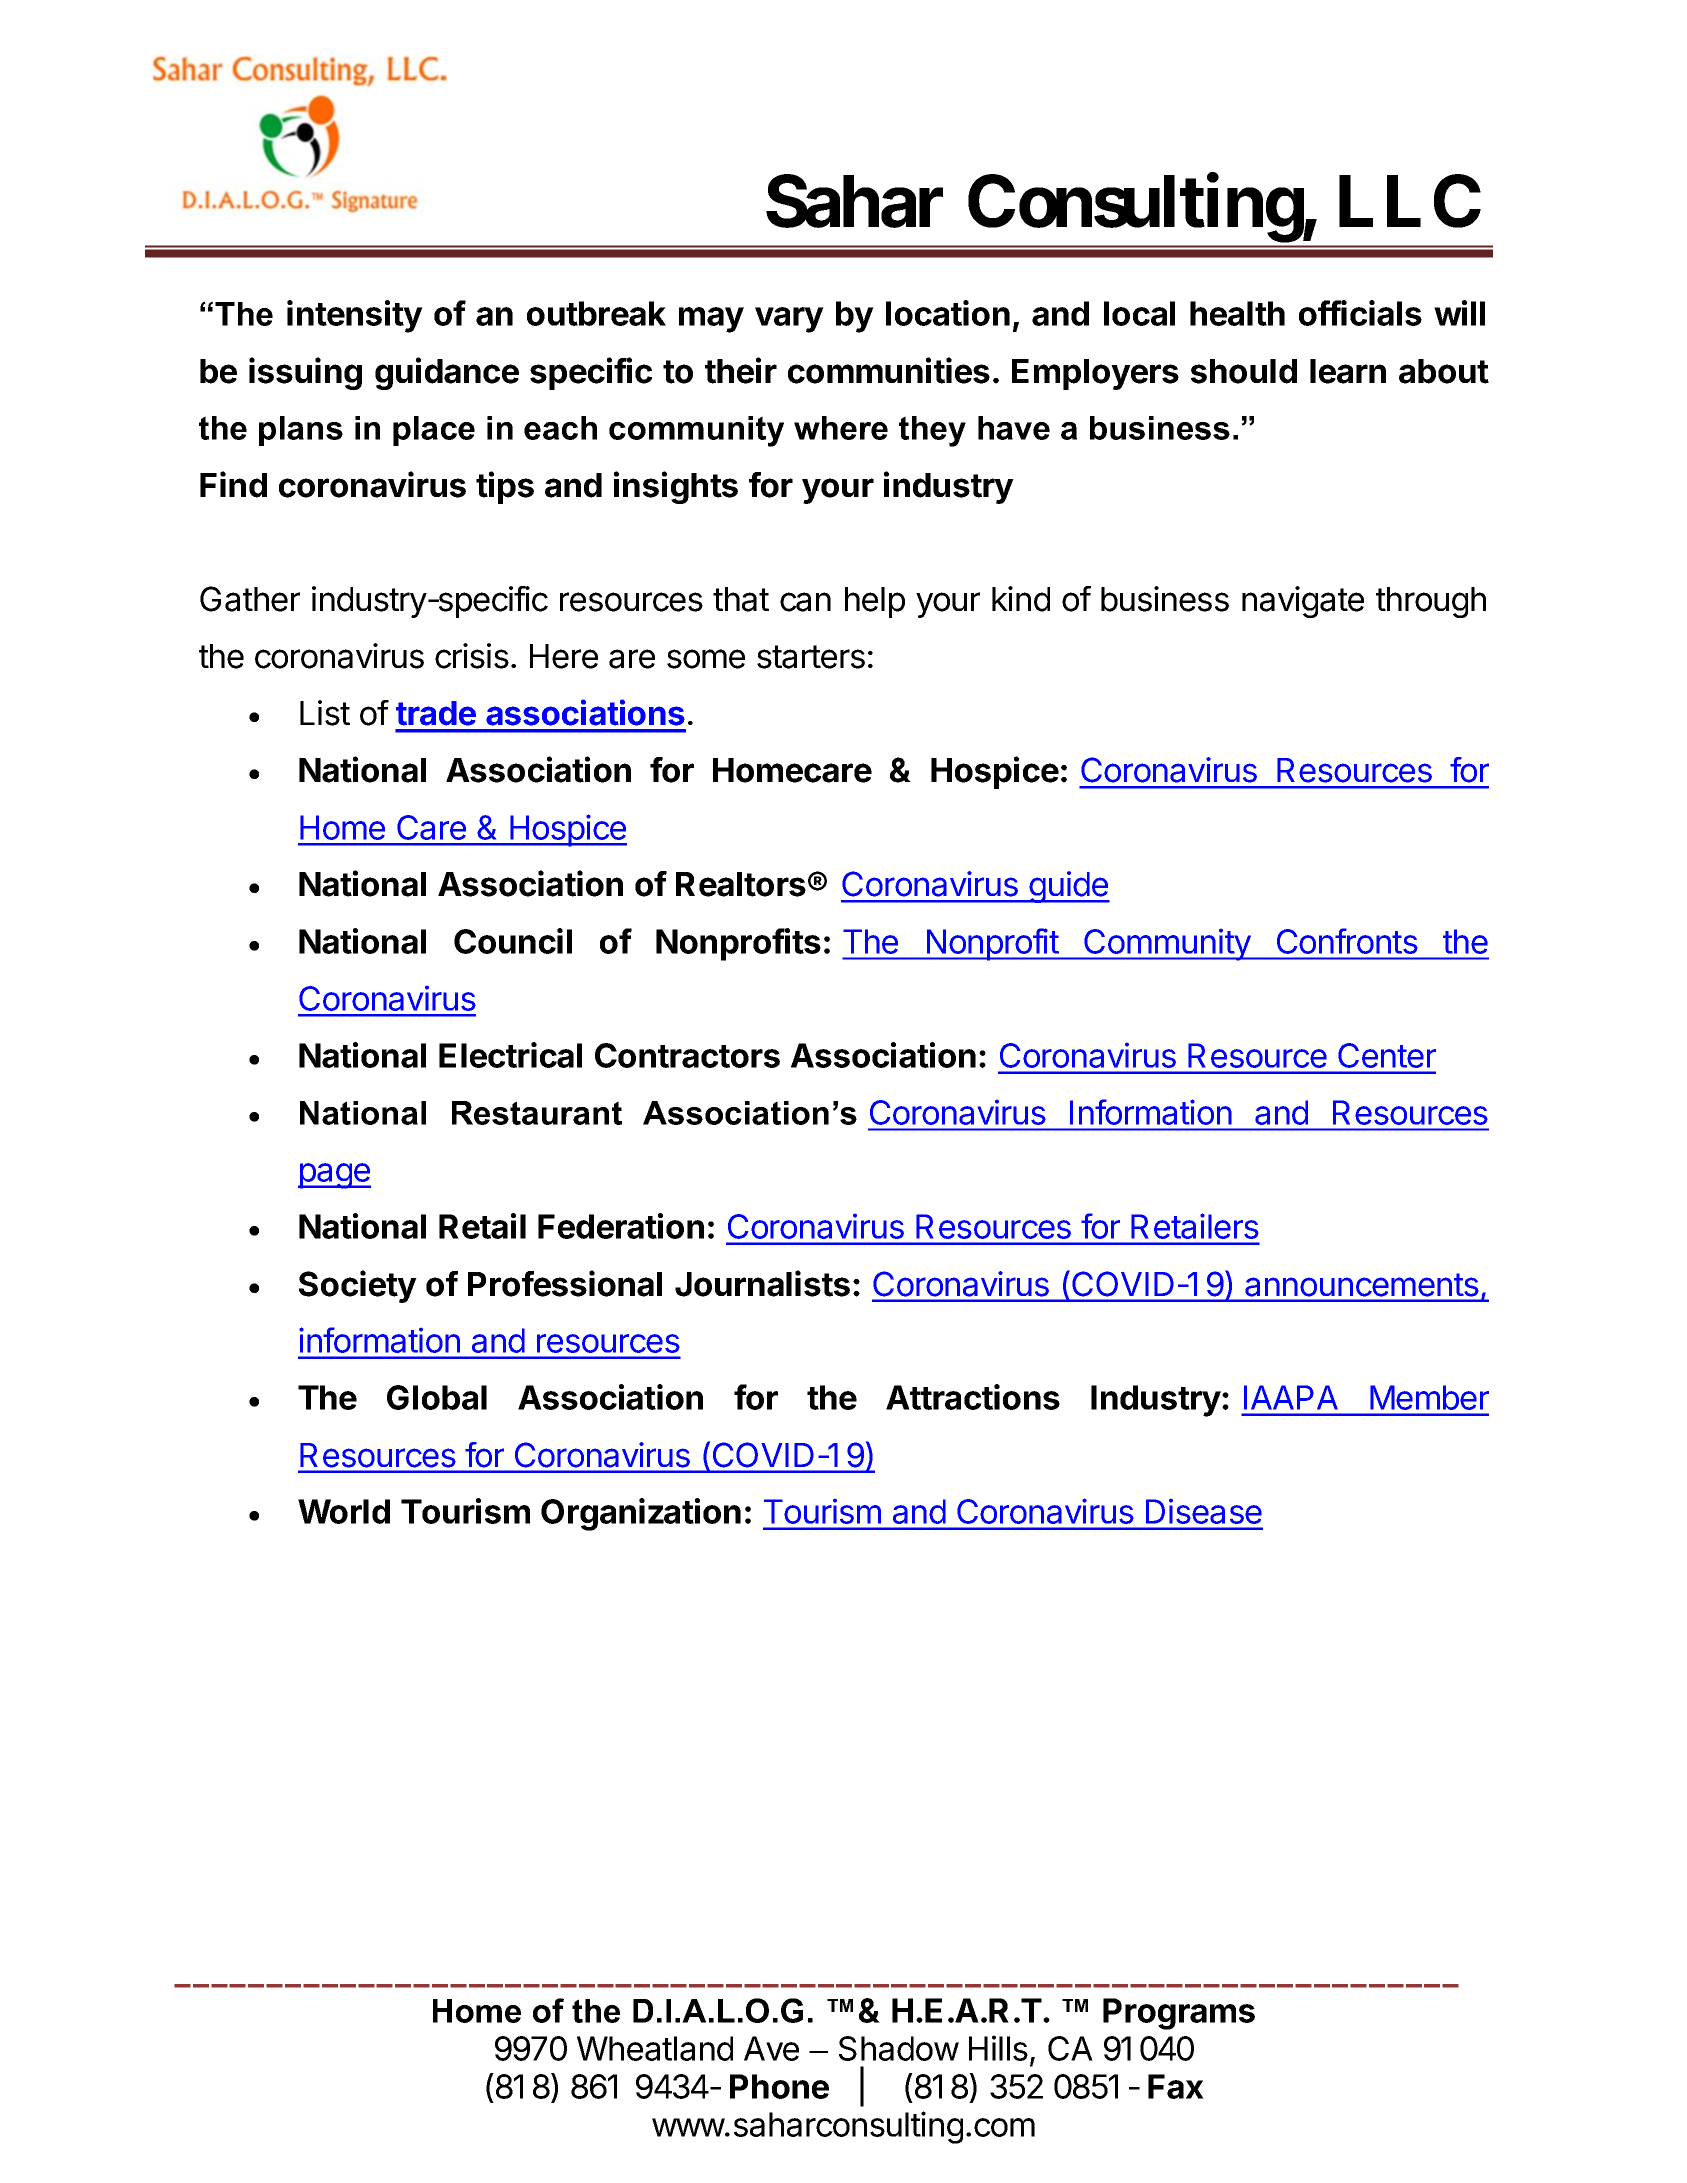  I want to click on Realtors, so click(741, 884).
